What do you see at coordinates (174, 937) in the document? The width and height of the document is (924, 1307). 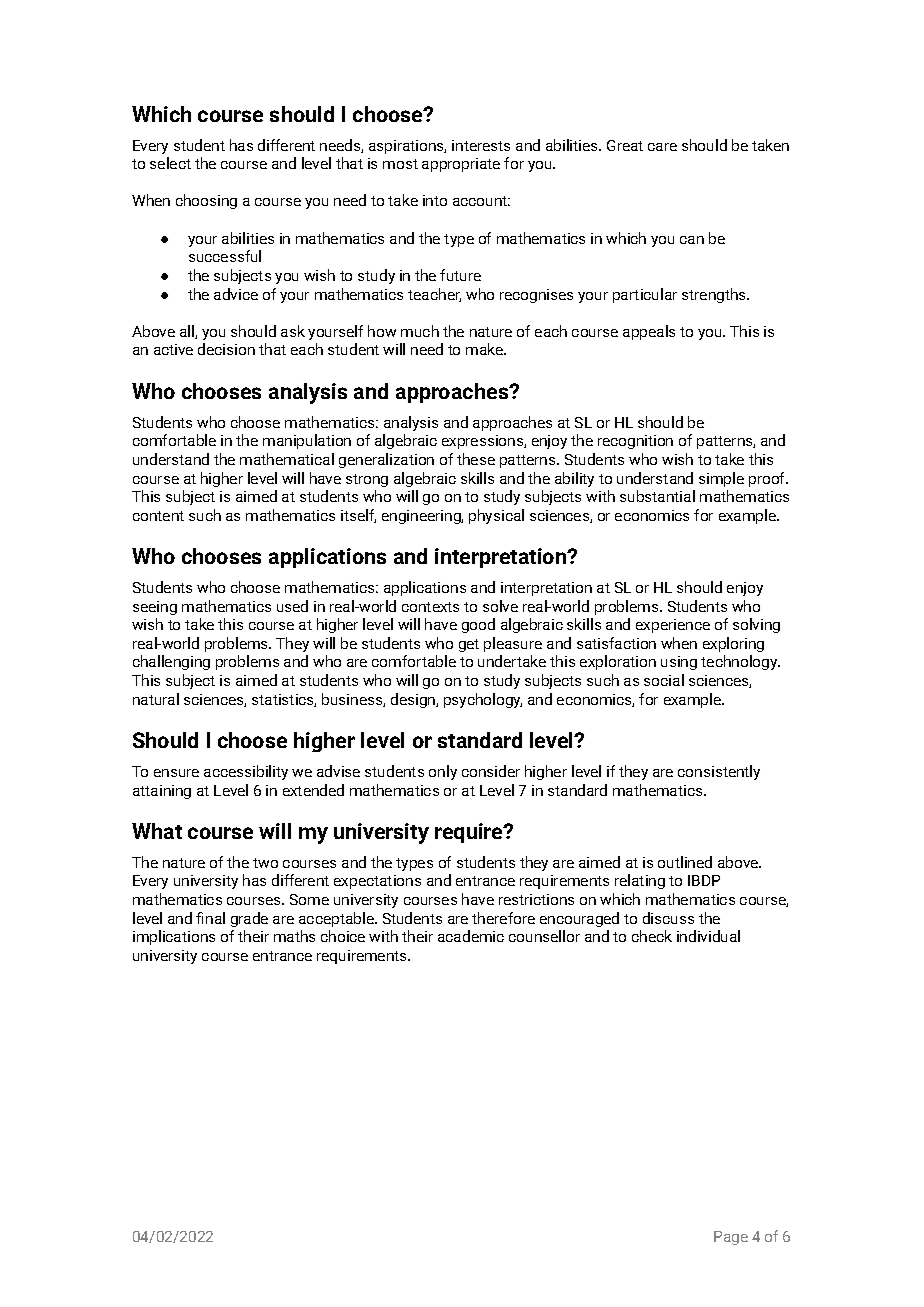 I see `implications` at bounding box center [174, 937].
